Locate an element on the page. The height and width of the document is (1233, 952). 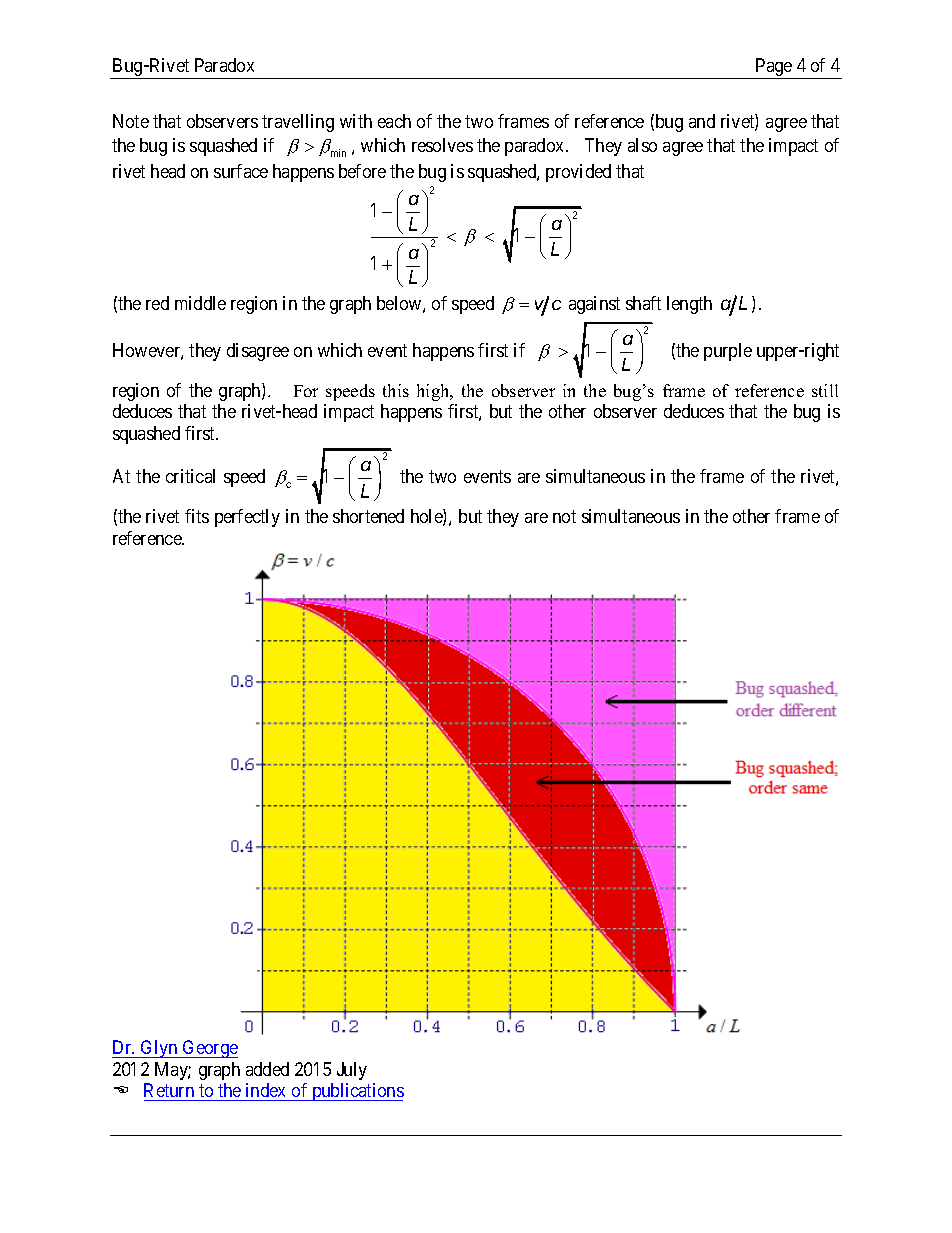
added is located at coordinates (267, 1069).
